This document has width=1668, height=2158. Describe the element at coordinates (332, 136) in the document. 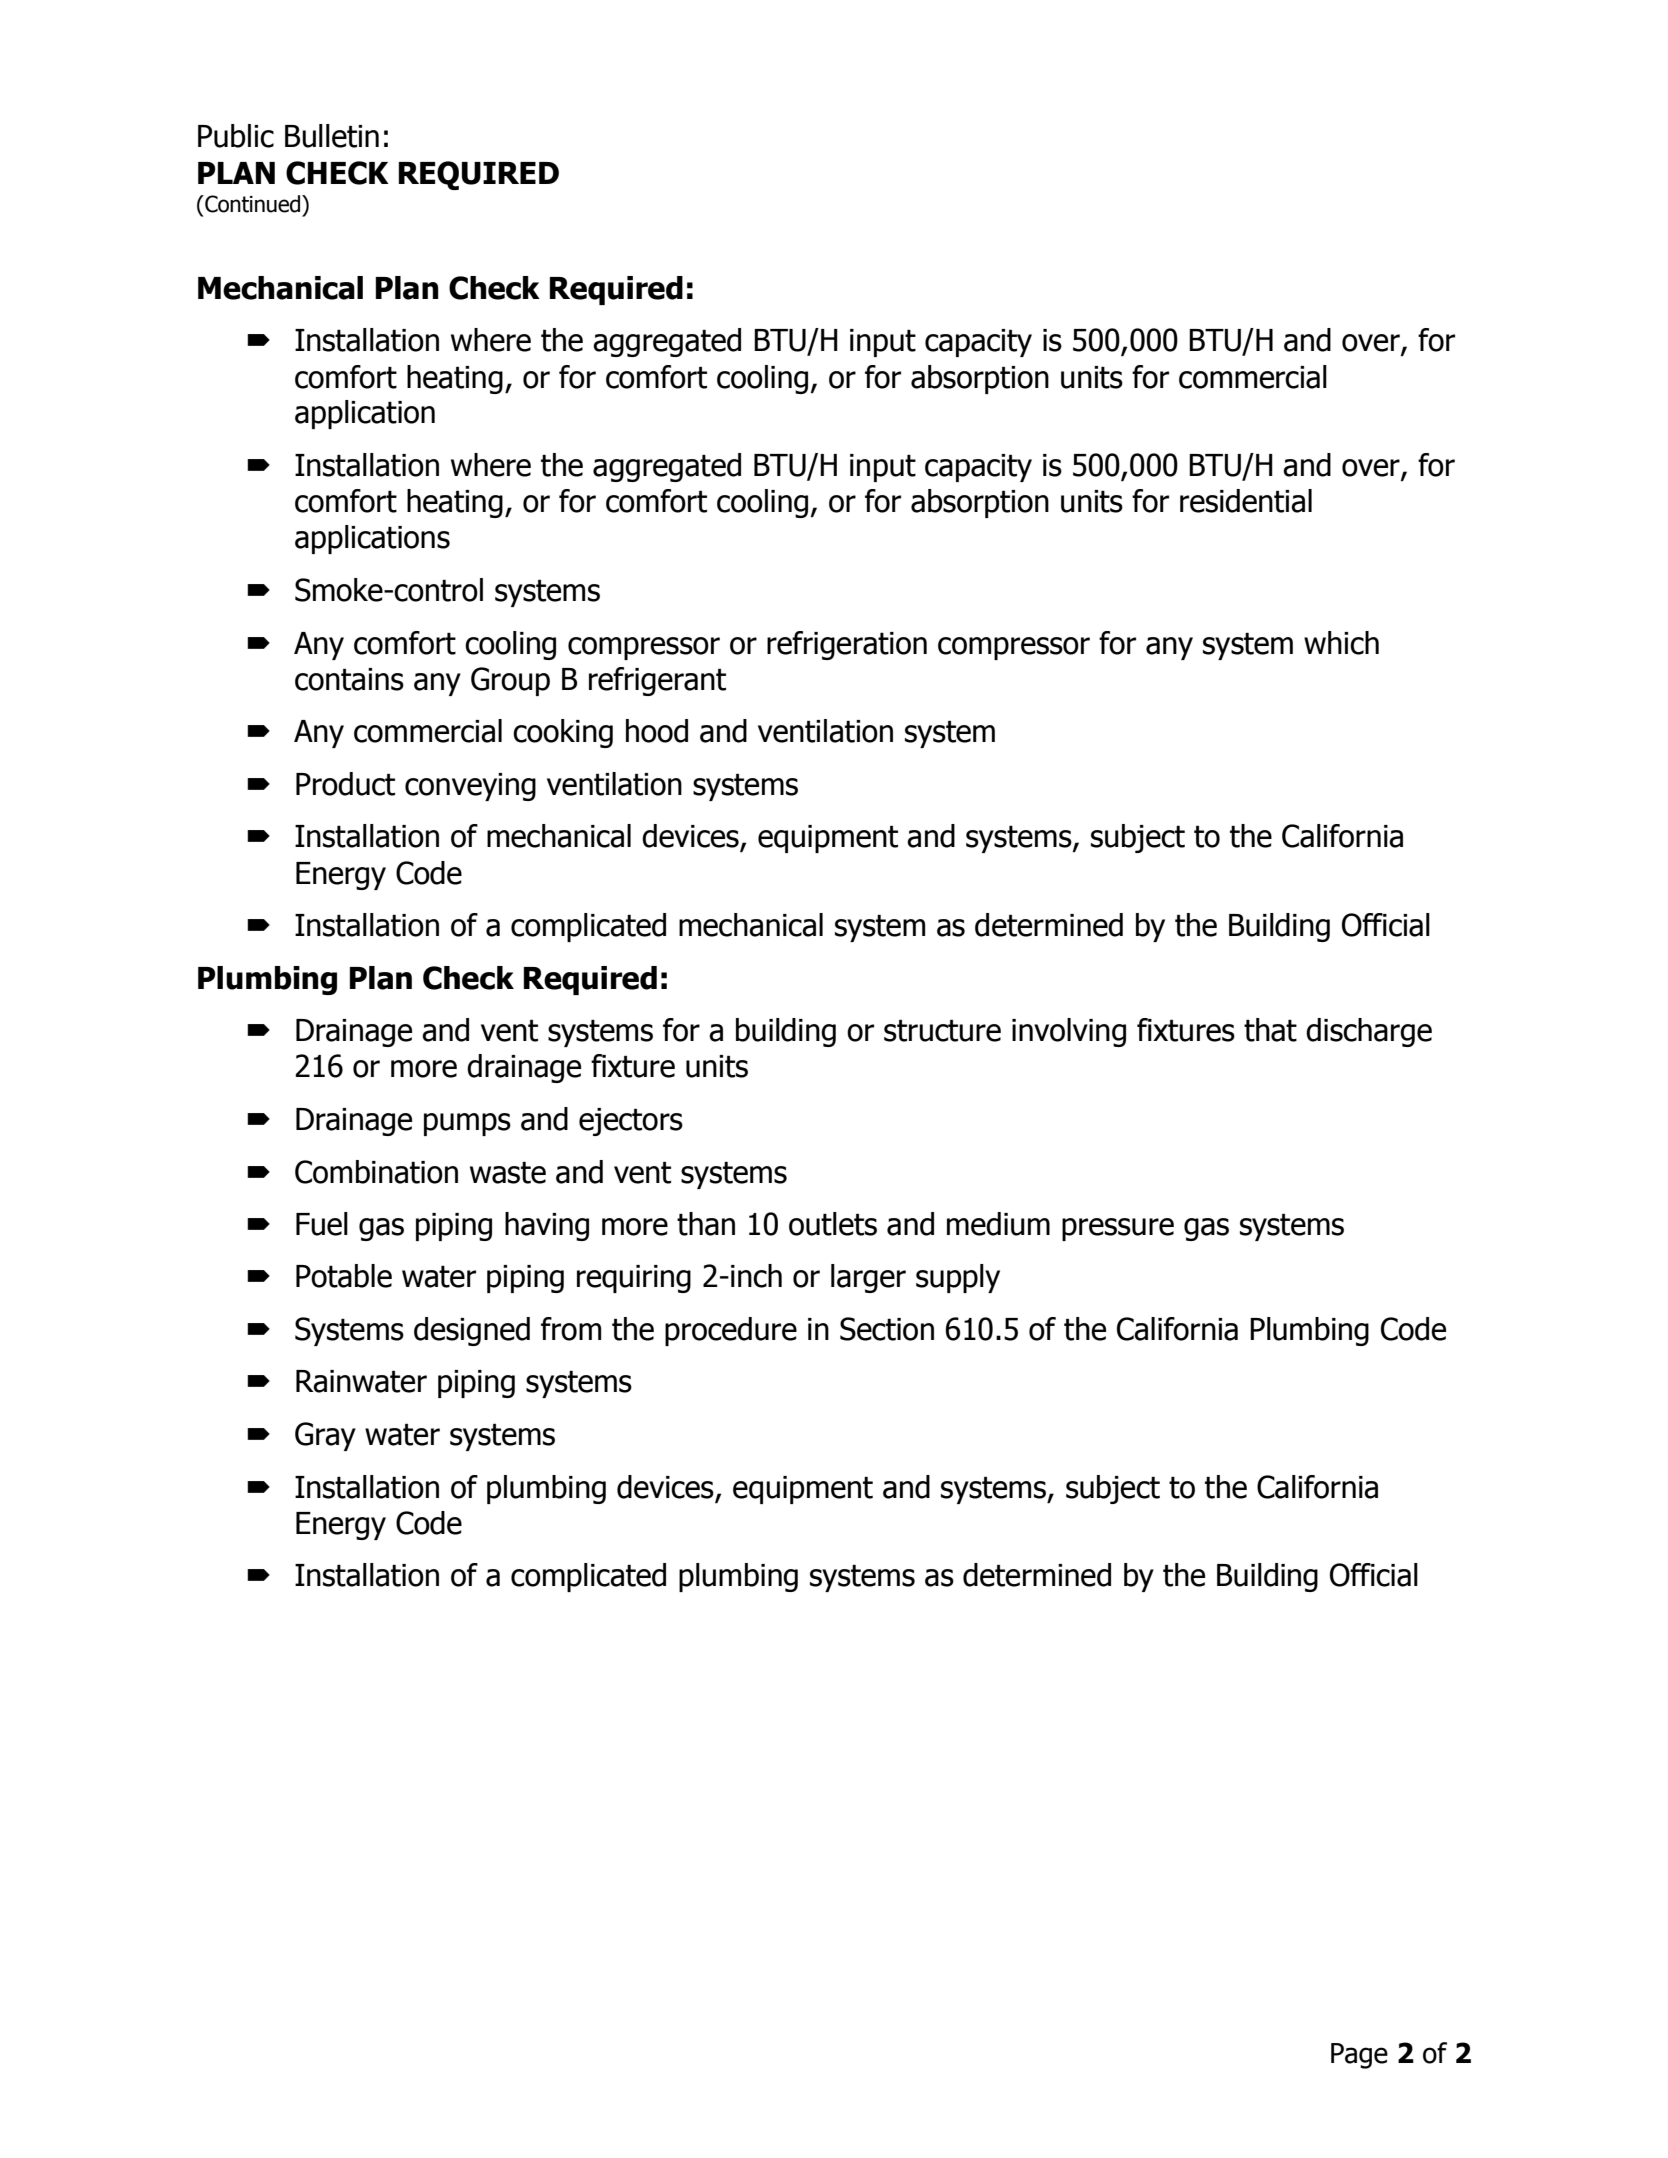

I see `Bulletin` at that location.
